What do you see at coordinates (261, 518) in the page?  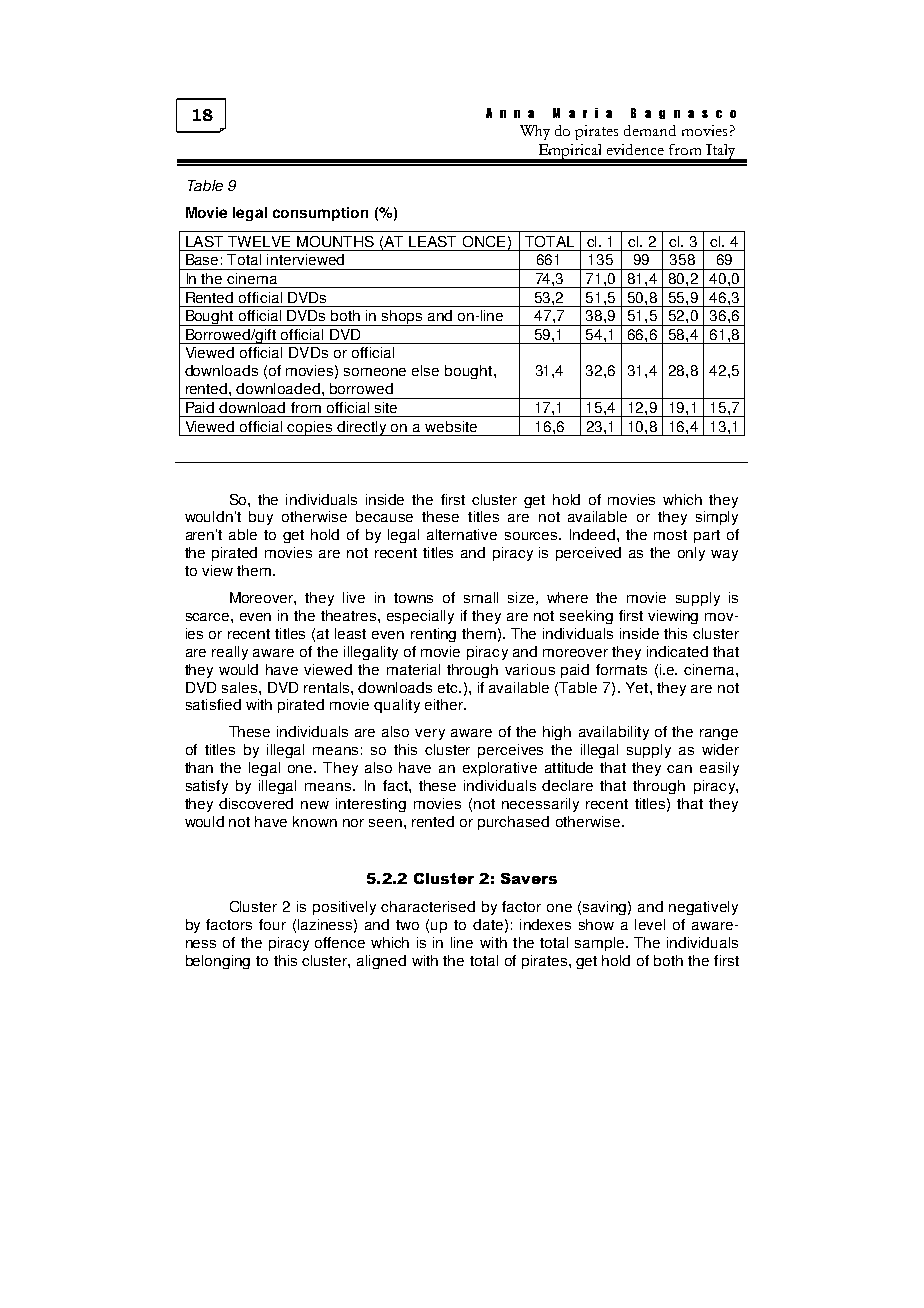 I see `buy` at bounding box center [261, 518].
